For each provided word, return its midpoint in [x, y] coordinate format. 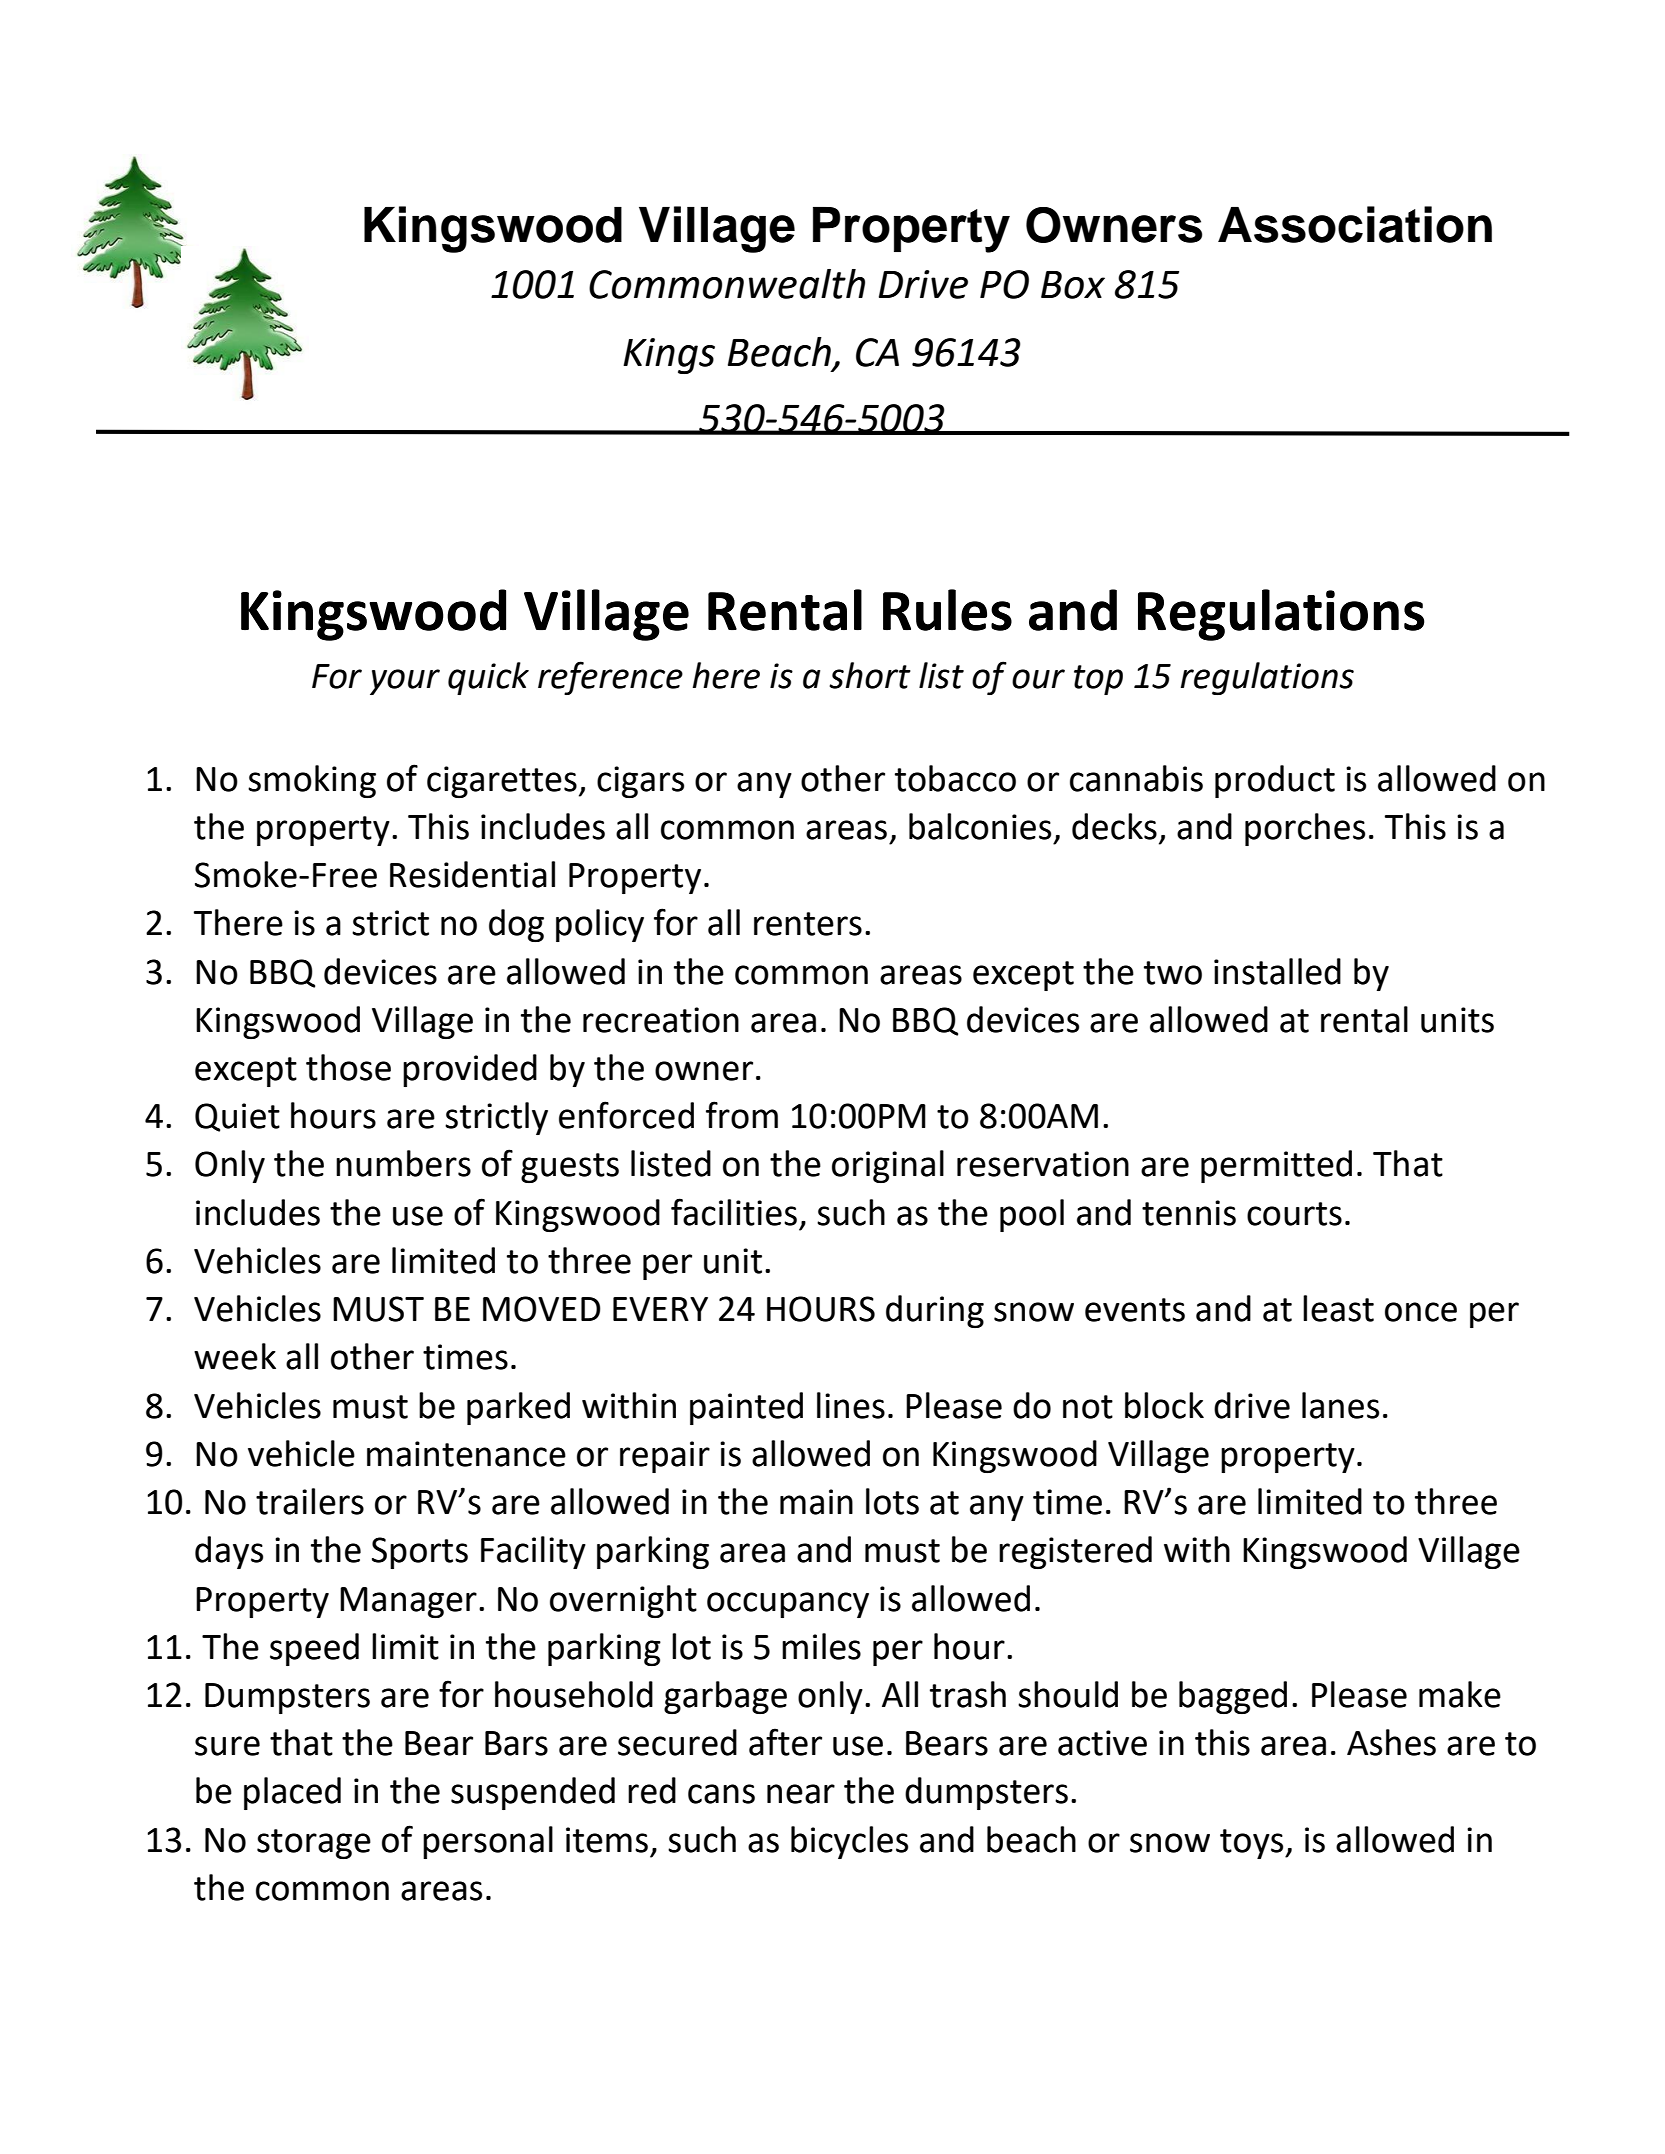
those [348, 1067]
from [742, 1115]
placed [292, 1793]
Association [1355, 224]
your [405, 682]
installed [1277, 971]
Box [1073, 285]
